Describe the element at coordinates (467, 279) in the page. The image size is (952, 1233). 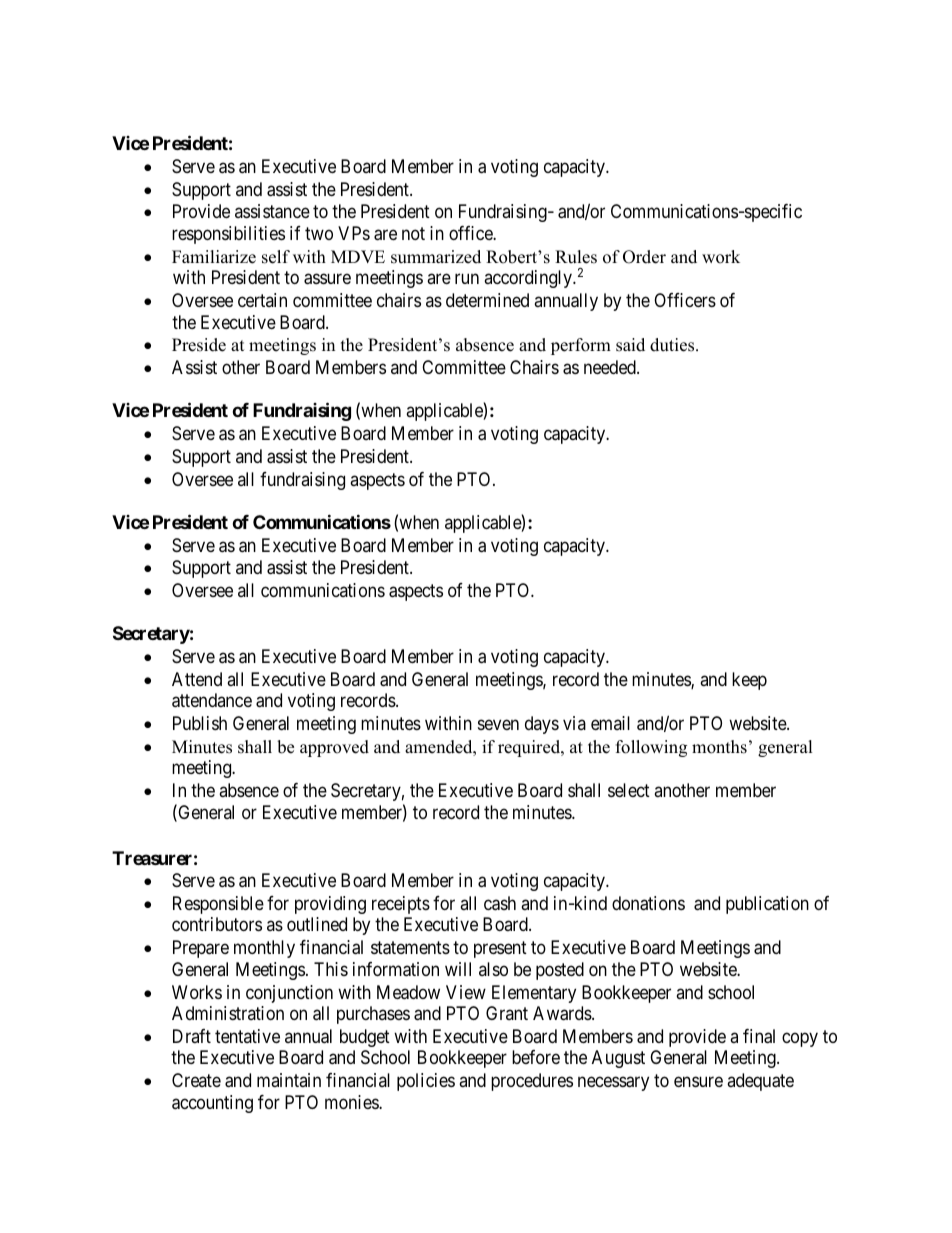
I see `run` at that location.
